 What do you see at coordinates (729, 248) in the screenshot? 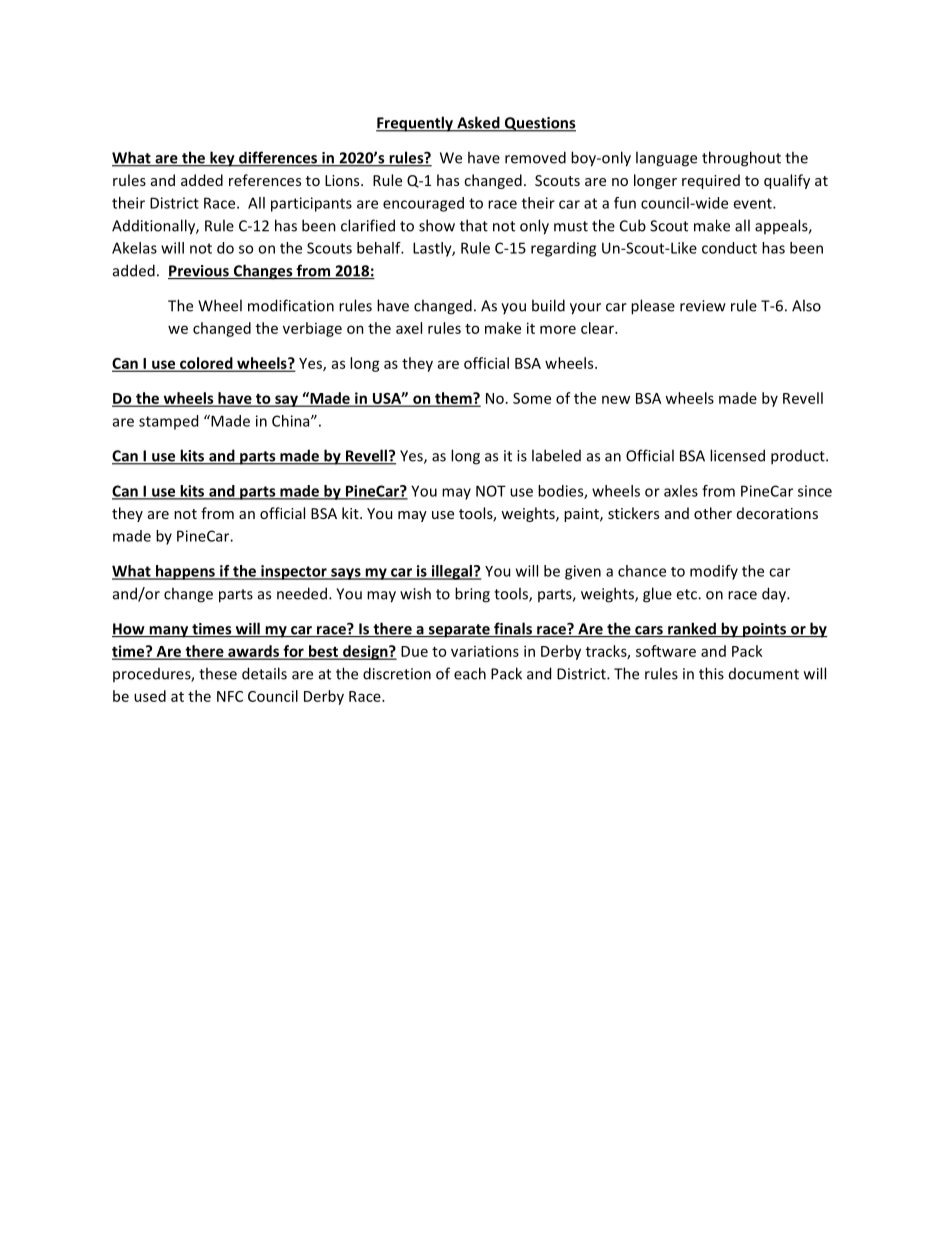
I see `conduct` at bounding box center [729, 248].
